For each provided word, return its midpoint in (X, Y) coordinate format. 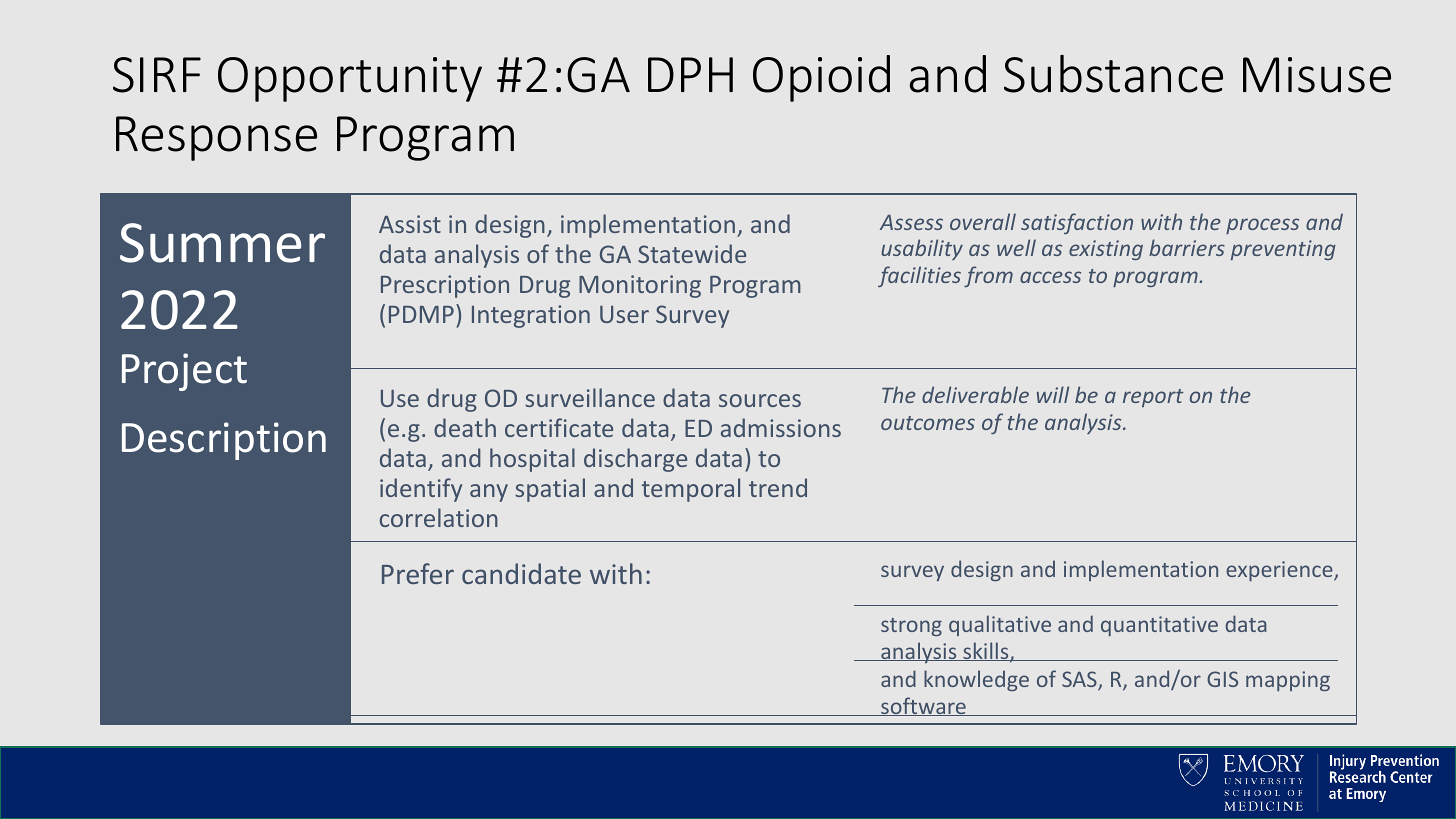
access (1050, 277)
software (923, 706)
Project (184, 372)
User (624, 314)
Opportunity (350, 79)
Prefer (418, 573)
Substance (1113, 74)
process (1262, 226)
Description (224, 441)
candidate (521, 573)
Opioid (821, 78)
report (1153, 398)
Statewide (692, 253)
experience (1280, 571)
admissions (781, 427)
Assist (410, 224)
